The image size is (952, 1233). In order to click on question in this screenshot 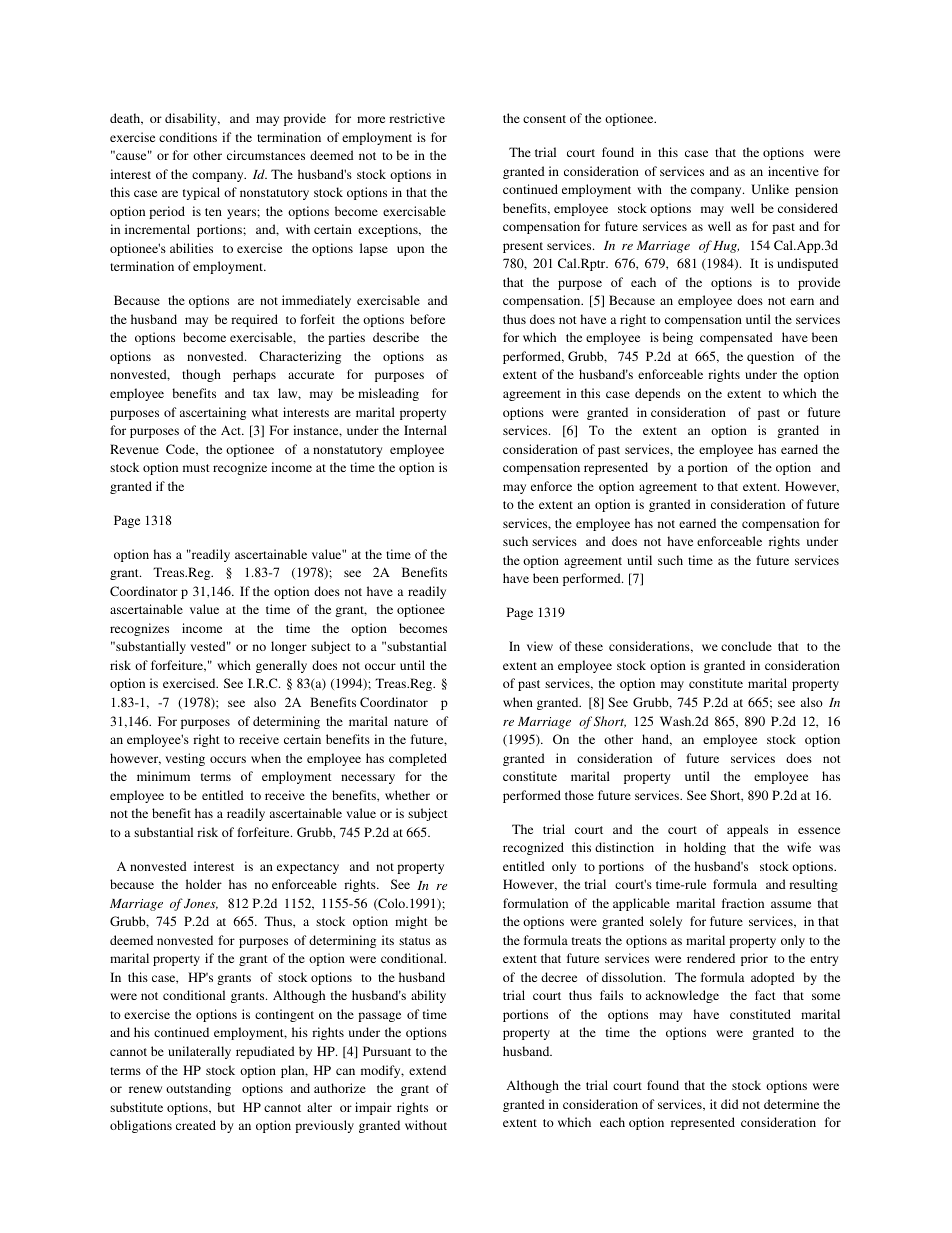, I will do `click(770, 357)`.
